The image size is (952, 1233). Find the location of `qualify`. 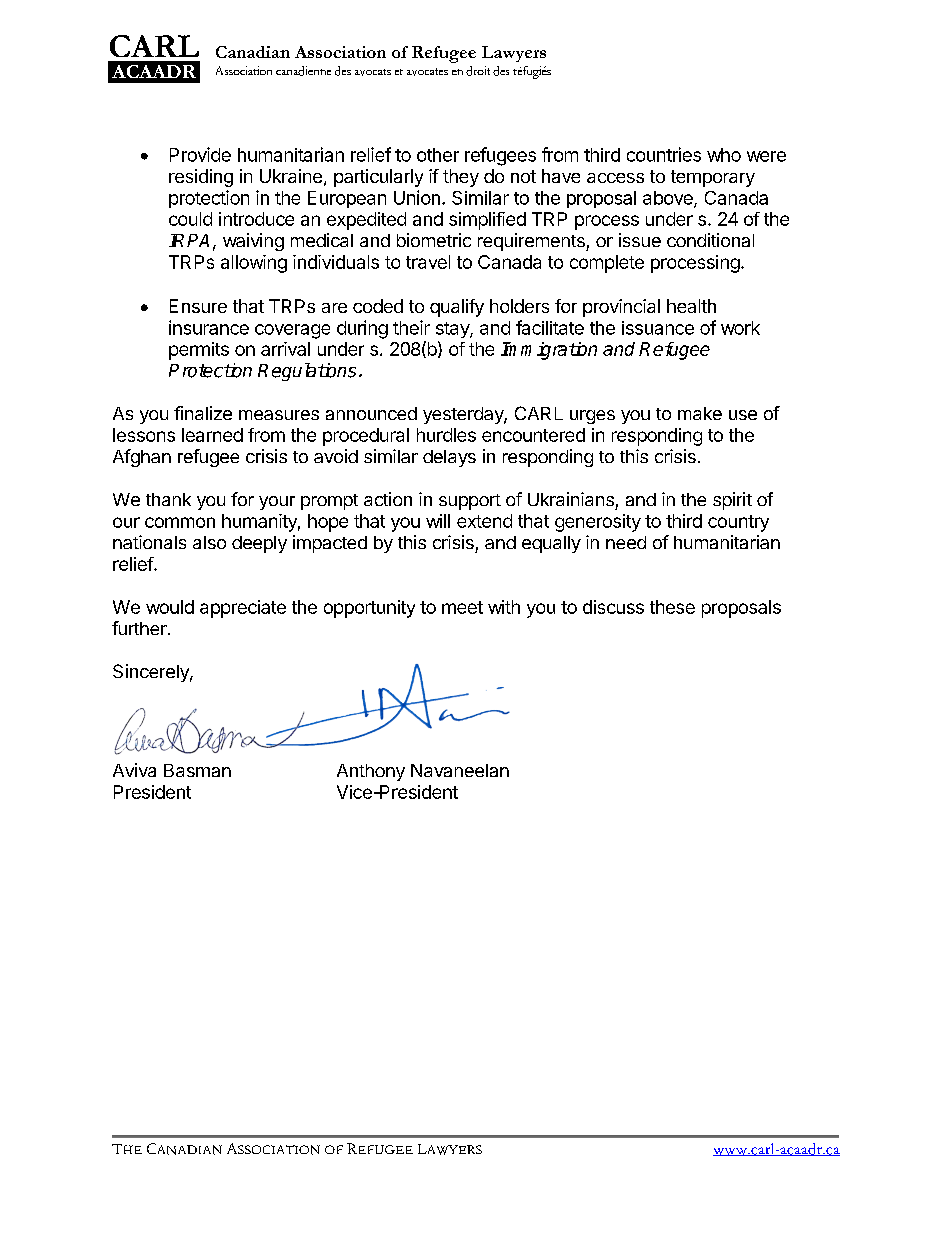

qualify is located at coordinates (457, 308).
